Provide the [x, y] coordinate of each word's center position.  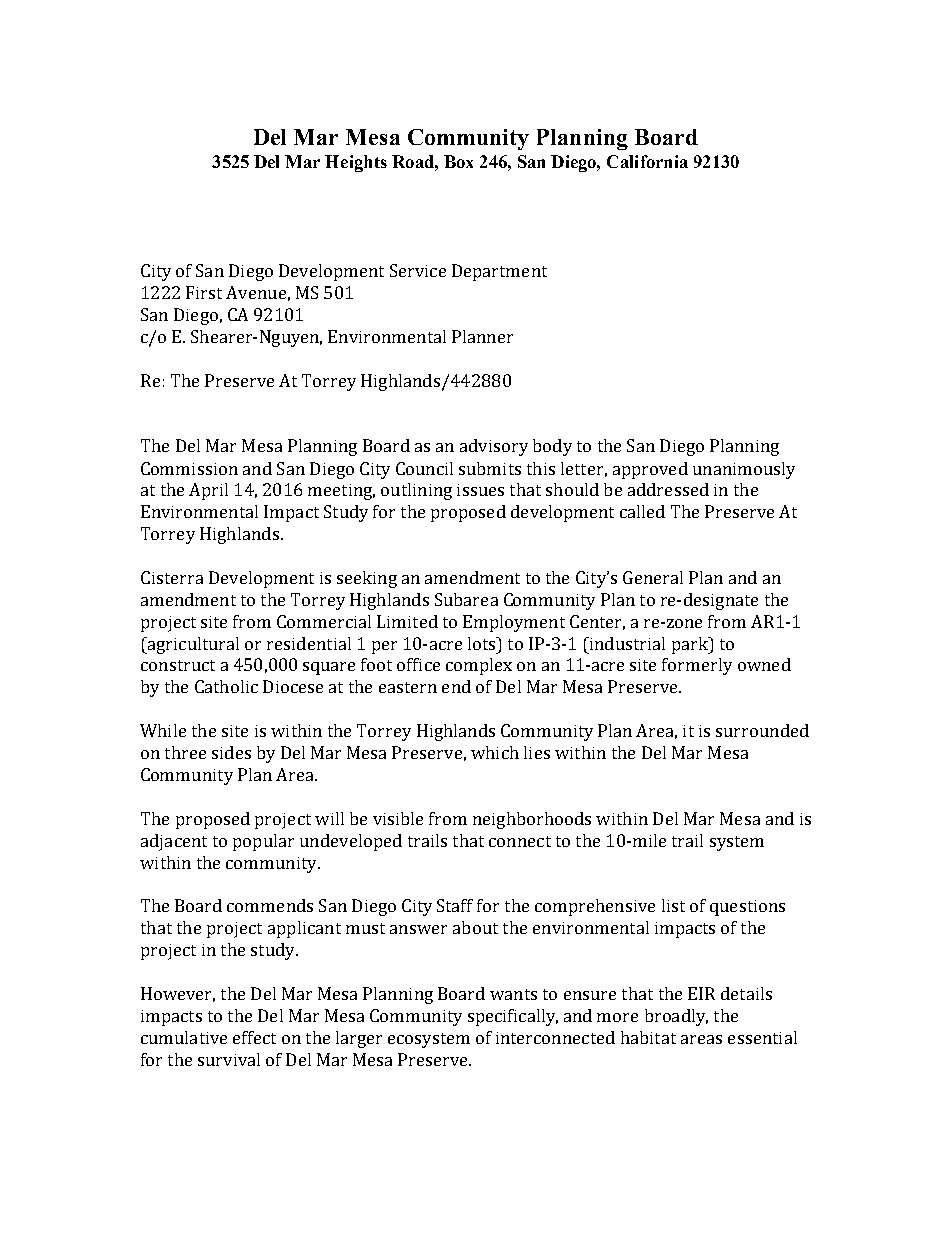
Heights [356, 163]
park [691, 645]
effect [254, 1037]
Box [458, 161]
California [647, 161]
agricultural [192, 645]
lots [483, 643]
